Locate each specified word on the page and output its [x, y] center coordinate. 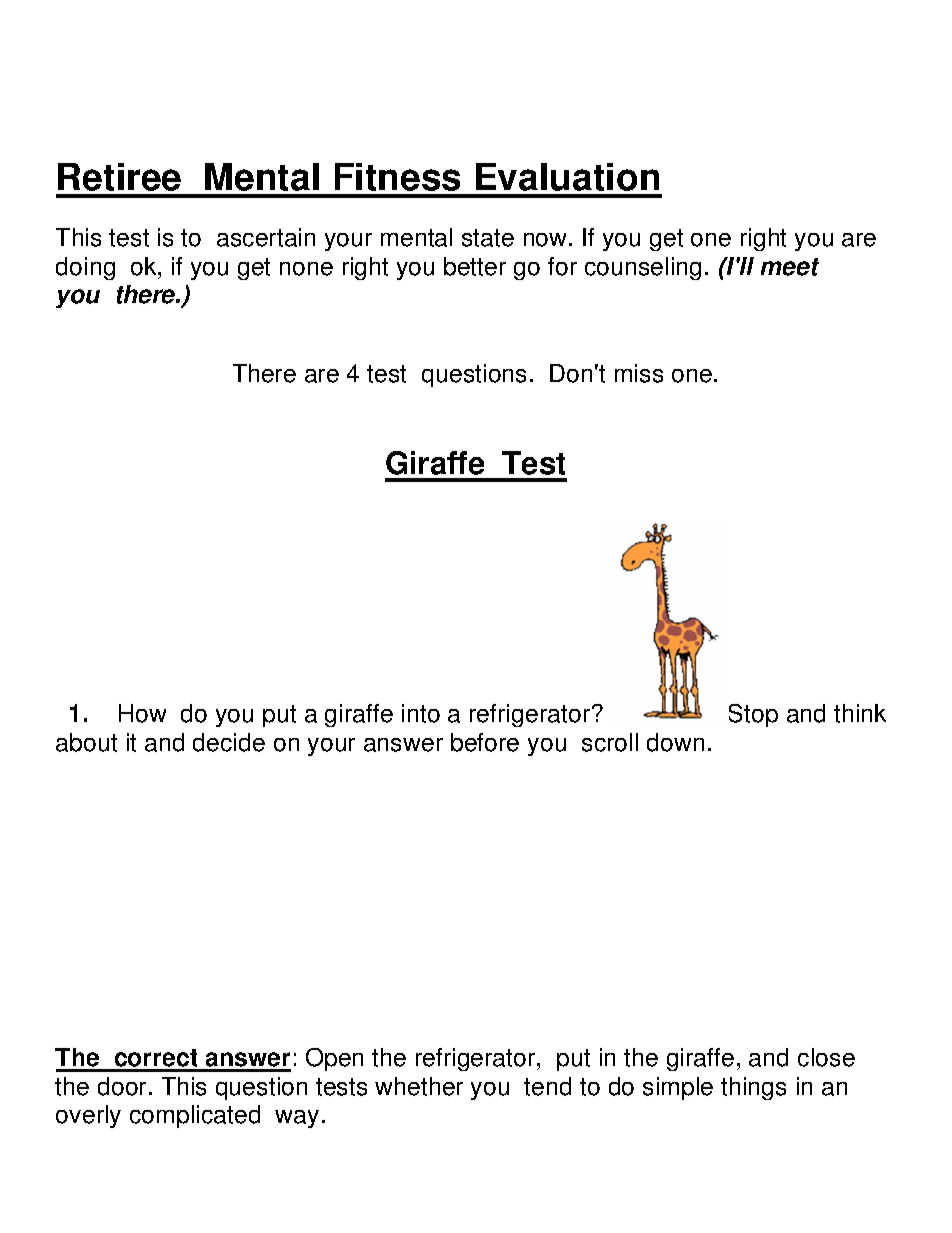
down [675, 742]
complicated [195, 1116]
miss [639, 373]
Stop [753, 715]
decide [229, 742]
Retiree [119, 177]
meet [790, 267]
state [488, 238]
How [142, 713]
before [485, 742]
